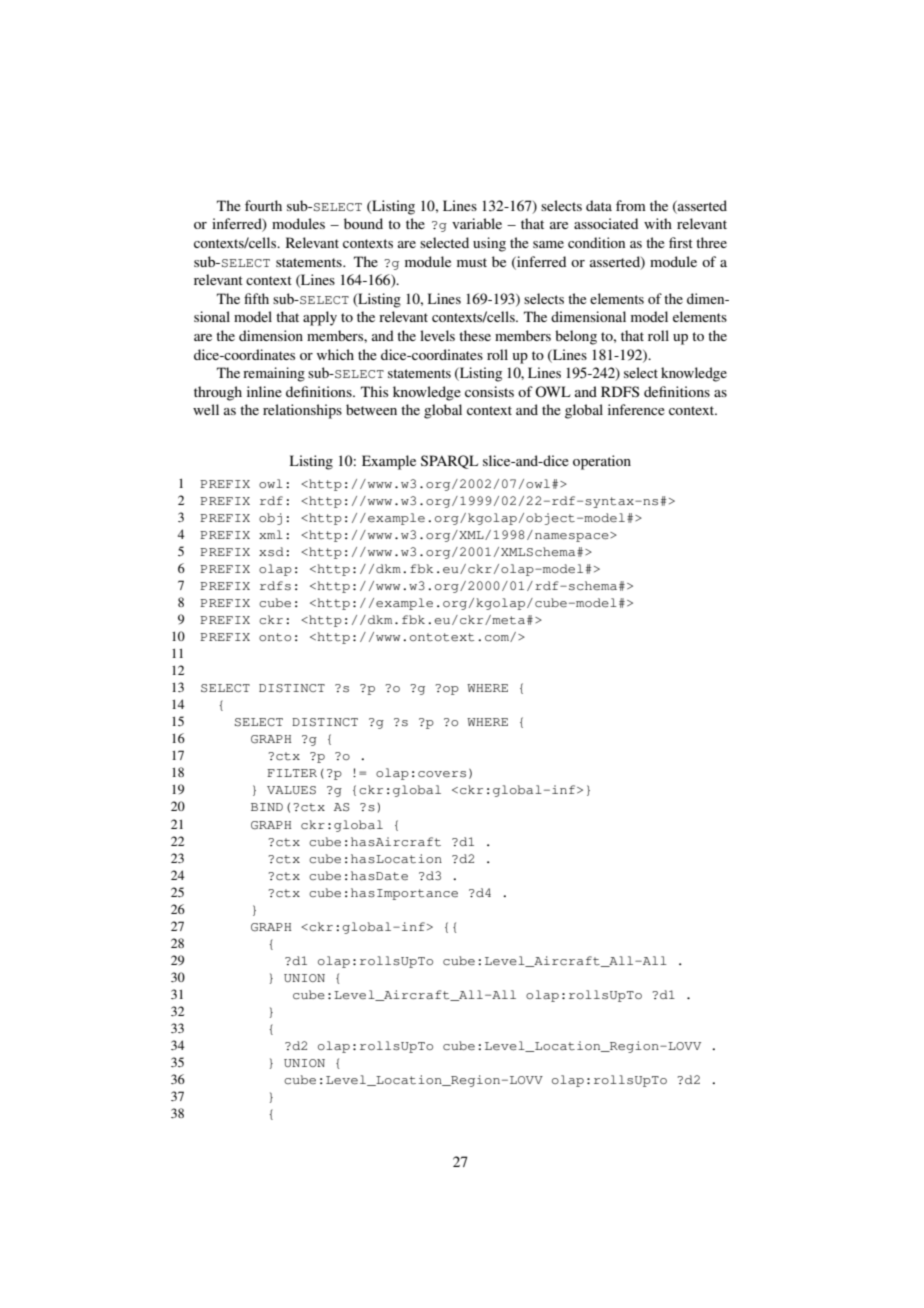  I want to click on inference, so click(636, 409).
